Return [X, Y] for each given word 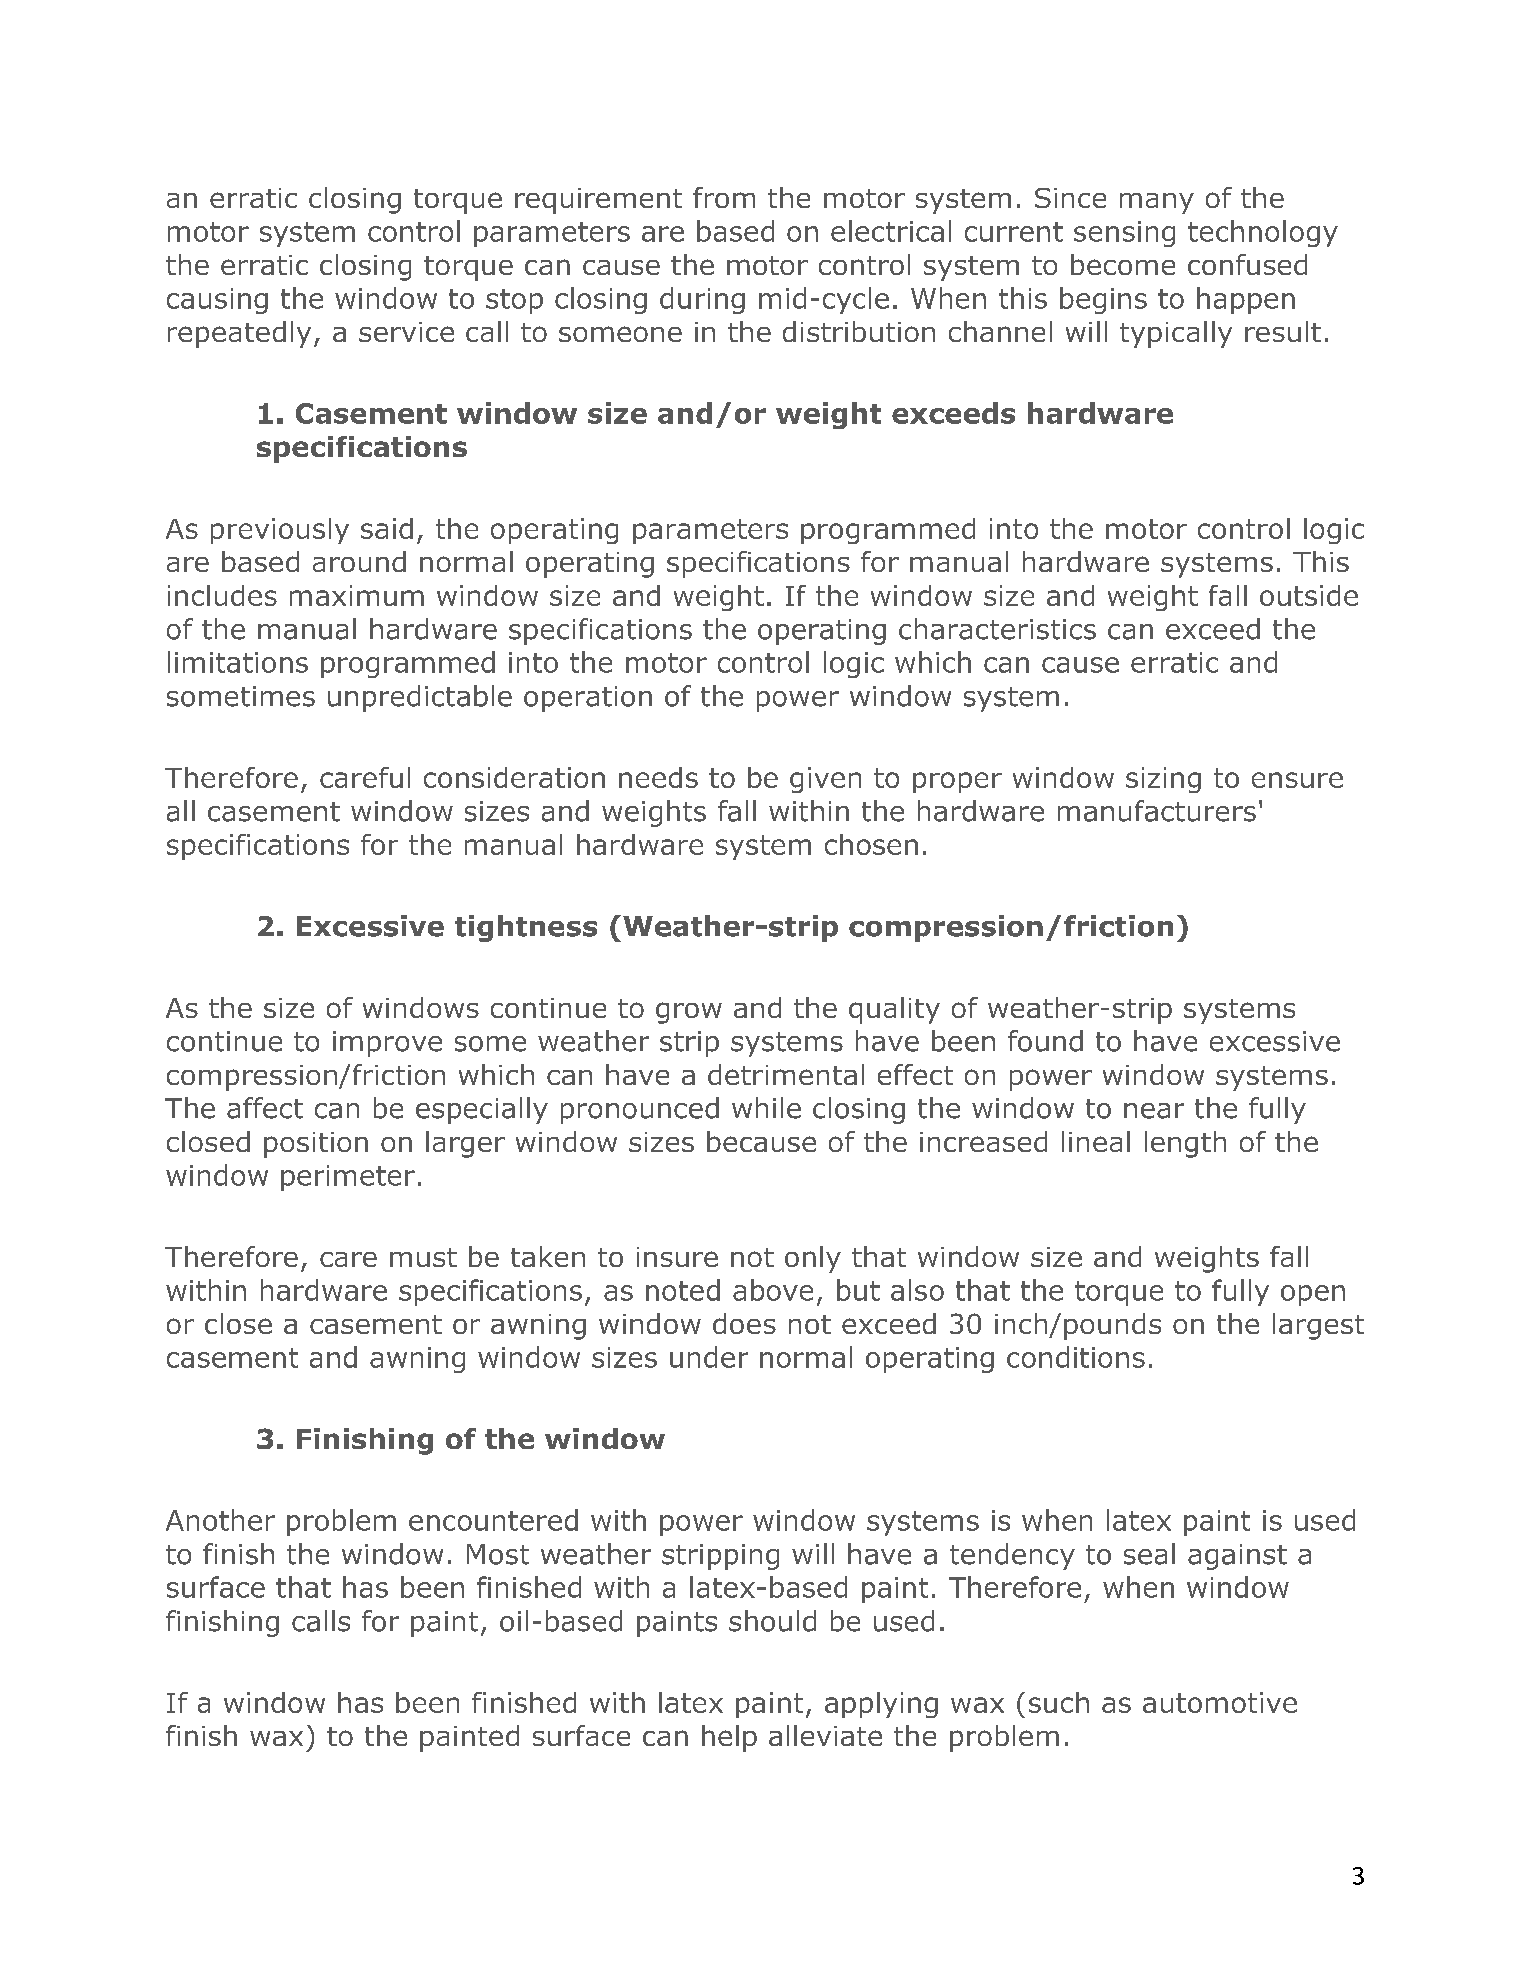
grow [689, 1013]
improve [387, 1044]
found [1045, 1041]
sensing [1124, 234]
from [724, 197]
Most [498, 1554]
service [406, 332]
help [729, 1738]
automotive [1220, 1702]
